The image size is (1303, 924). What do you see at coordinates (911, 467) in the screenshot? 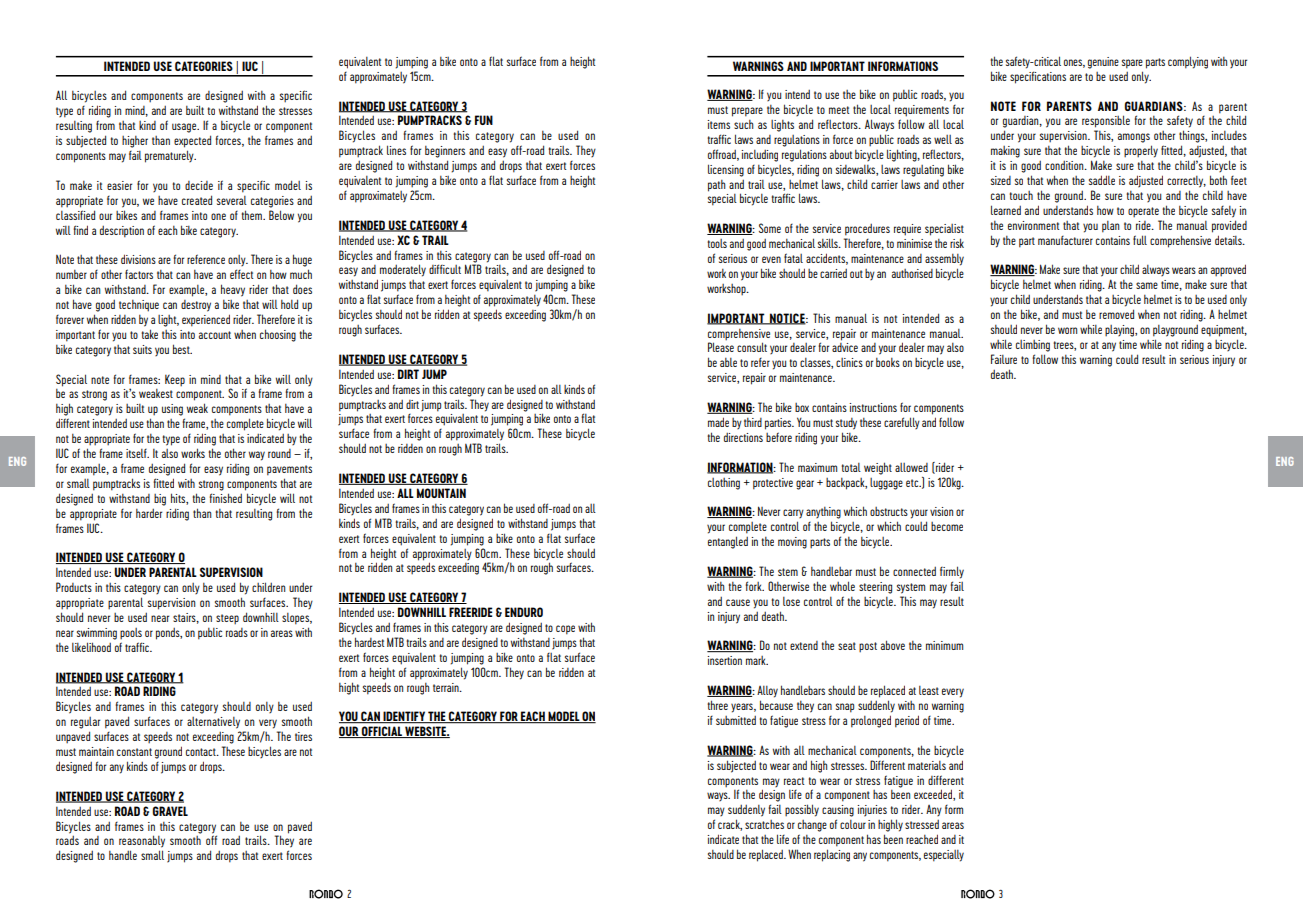
I see `allowed` at bounding box center [911, 467].
